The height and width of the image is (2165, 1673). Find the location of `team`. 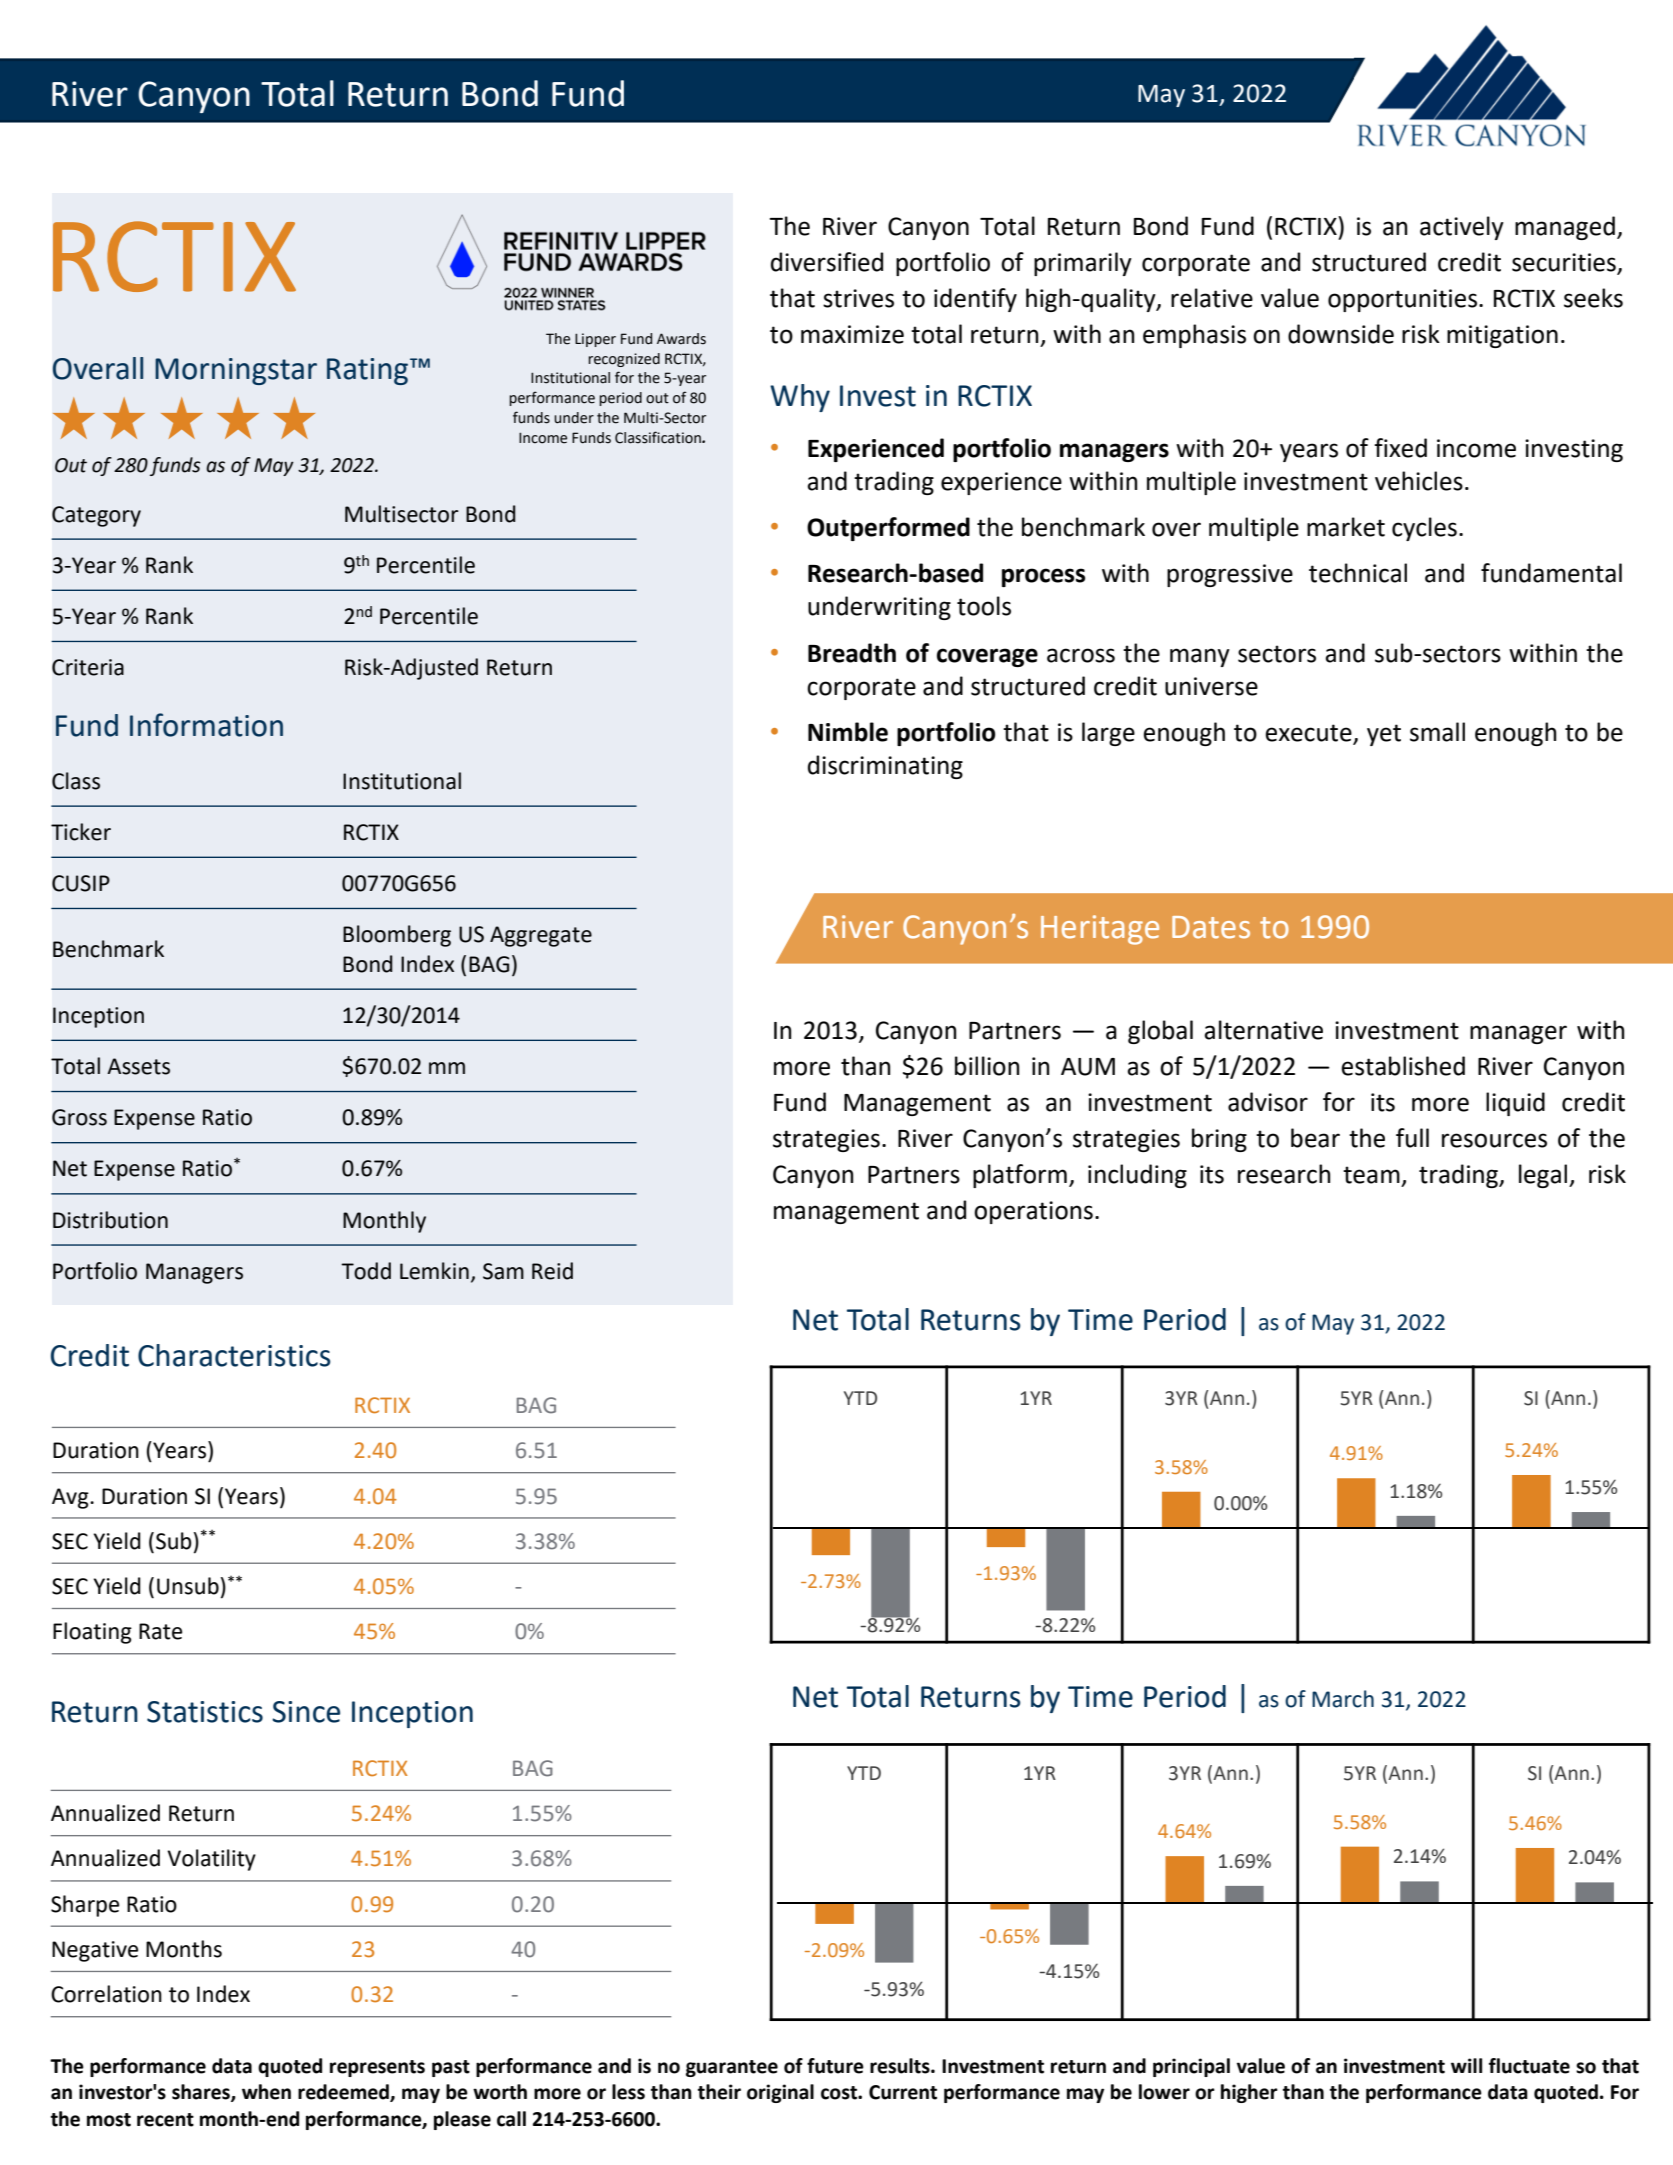

team is located at coordinates (1371, 1175).
